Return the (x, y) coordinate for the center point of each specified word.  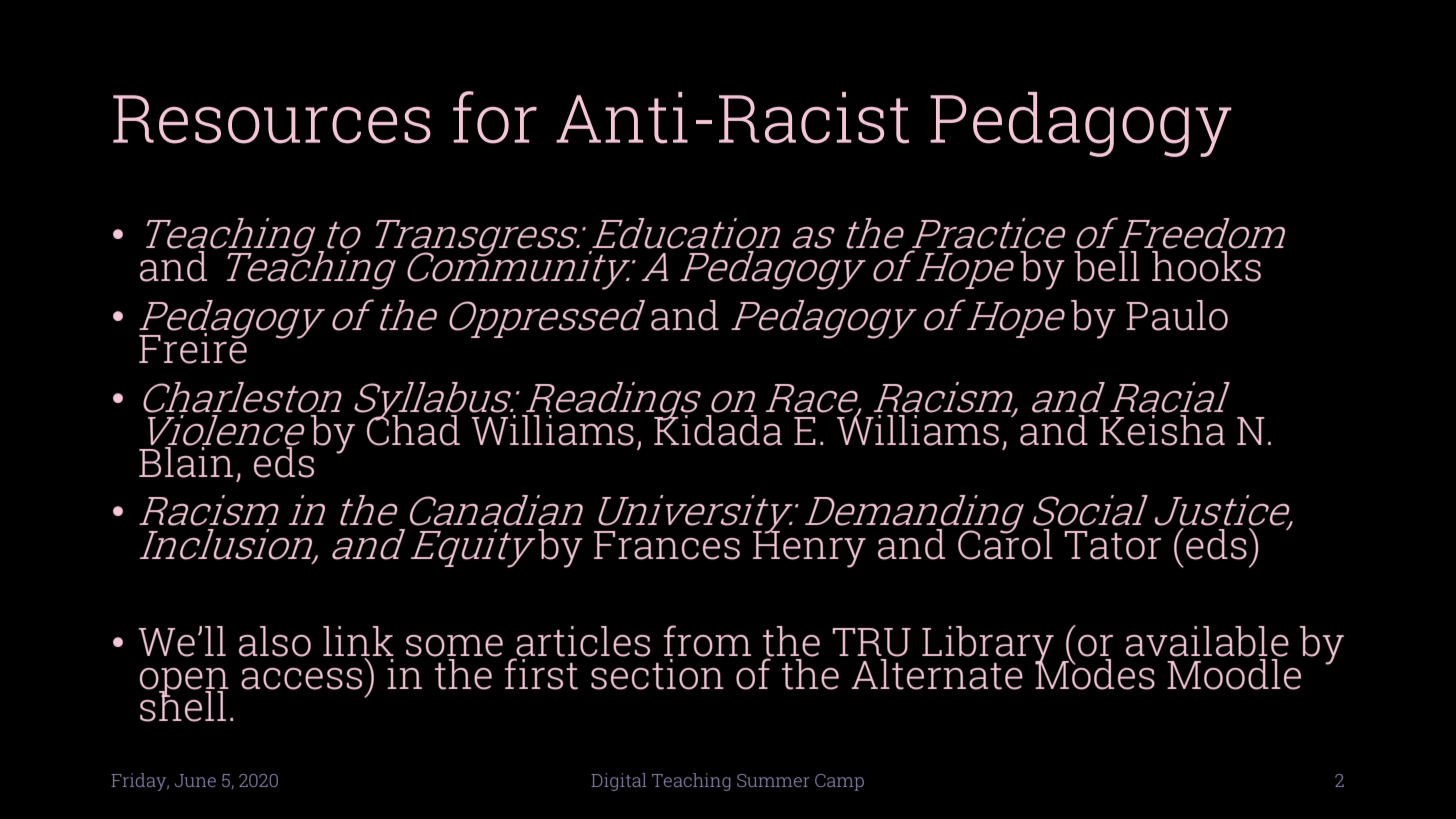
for (495, 117)
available (1207, 641)
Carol (1005, 543)
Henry (809, 548)
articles (583, 641)
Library (988, 646)
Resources (272, 119)
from (707, 641)
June (195, 780)
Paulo (1177, 315)
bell (1107, 265)
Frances (667, 545)
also (275, 641)
